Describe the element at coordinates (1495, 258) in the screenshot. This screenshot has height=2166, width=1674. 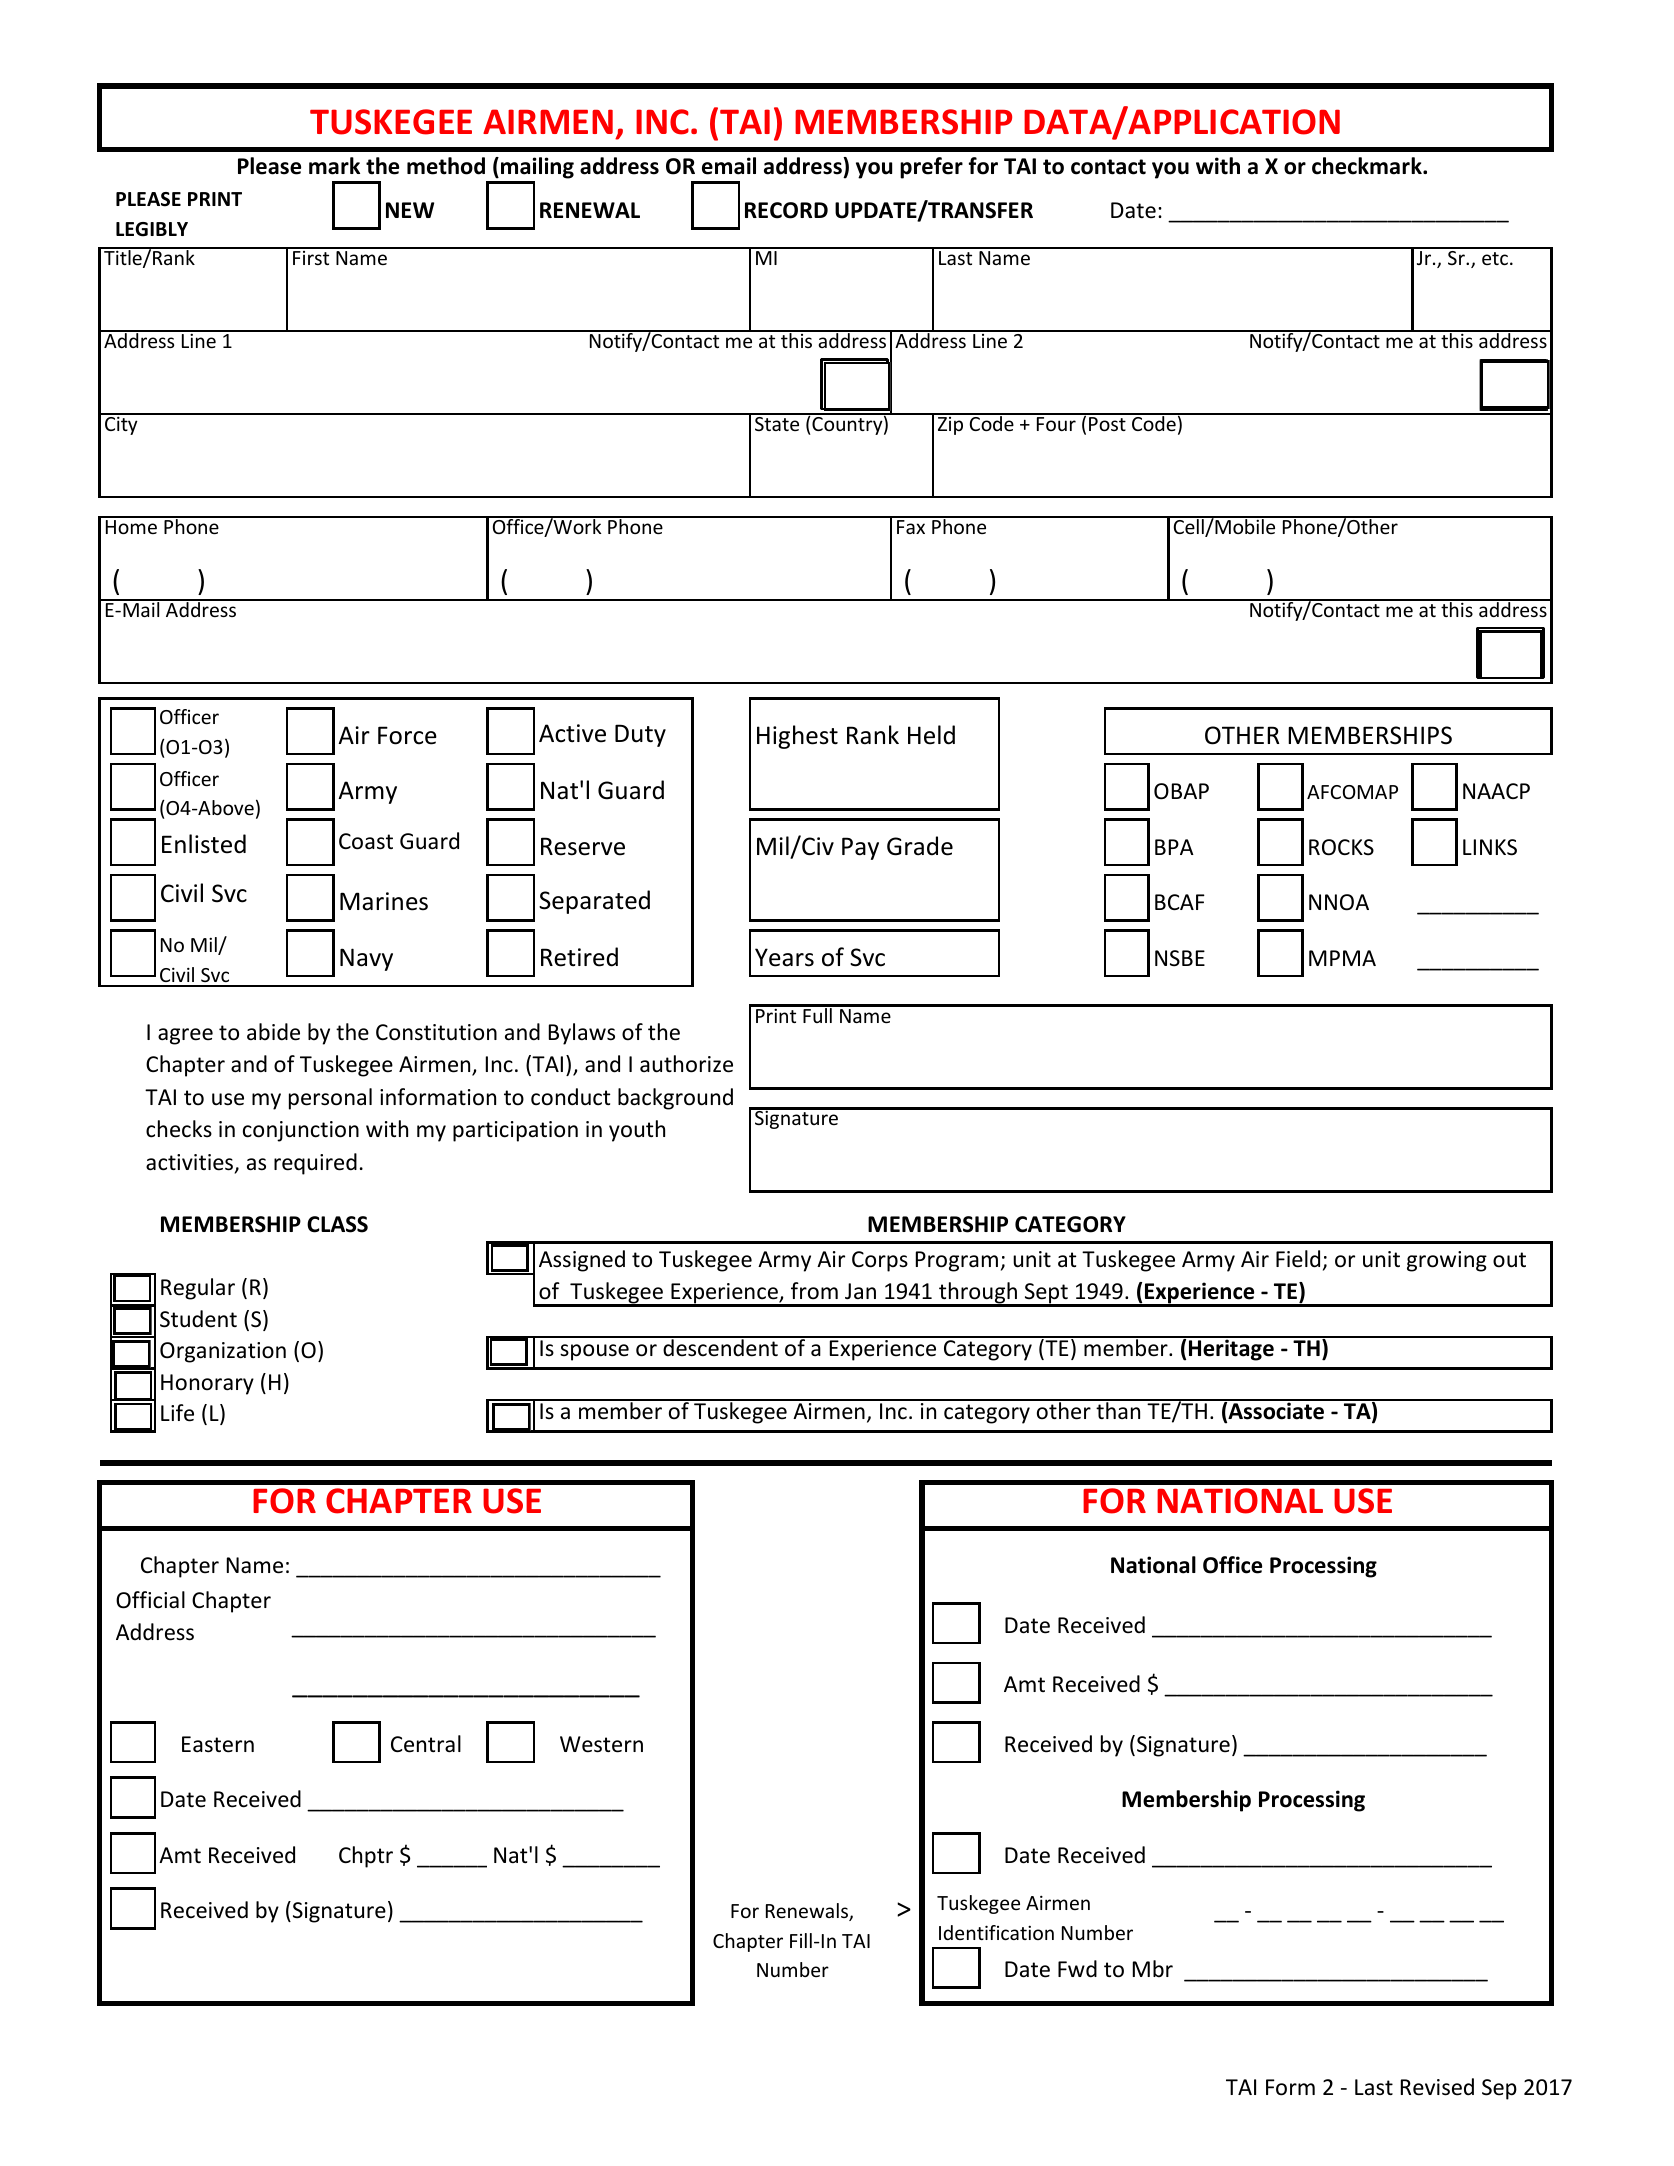
I see `etc` at that location.
